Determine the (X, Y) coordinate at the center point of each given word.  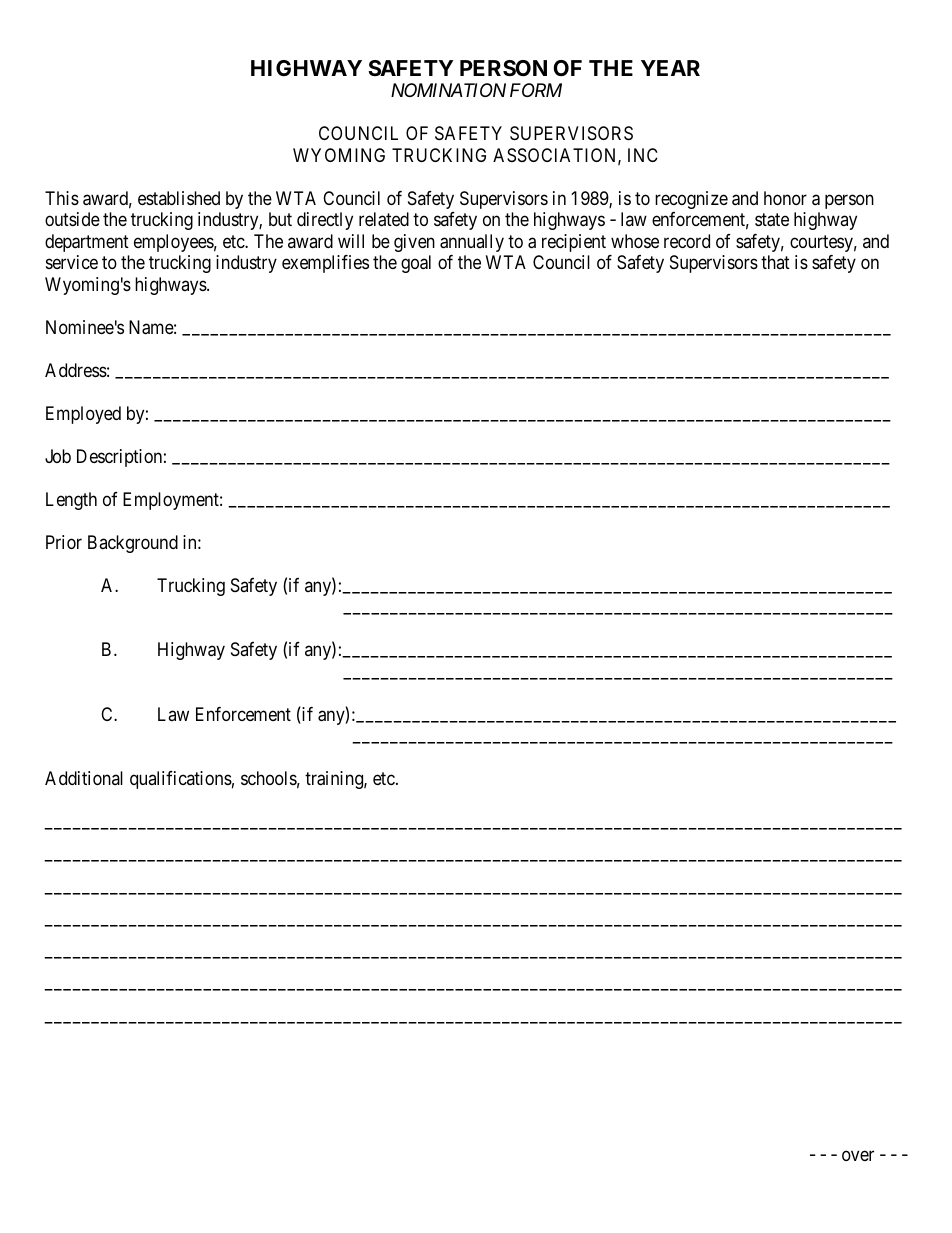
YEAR (670, 68)
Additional (84, 778)
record (687, 241)
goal (416, 264)
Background (133, 544)
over (858, 1155)
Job (58, 456)
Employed (83, 415)
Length (71, 501)
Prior (64, 542)
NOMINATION (448, 90)
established (179, 198)
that (775, 262)
